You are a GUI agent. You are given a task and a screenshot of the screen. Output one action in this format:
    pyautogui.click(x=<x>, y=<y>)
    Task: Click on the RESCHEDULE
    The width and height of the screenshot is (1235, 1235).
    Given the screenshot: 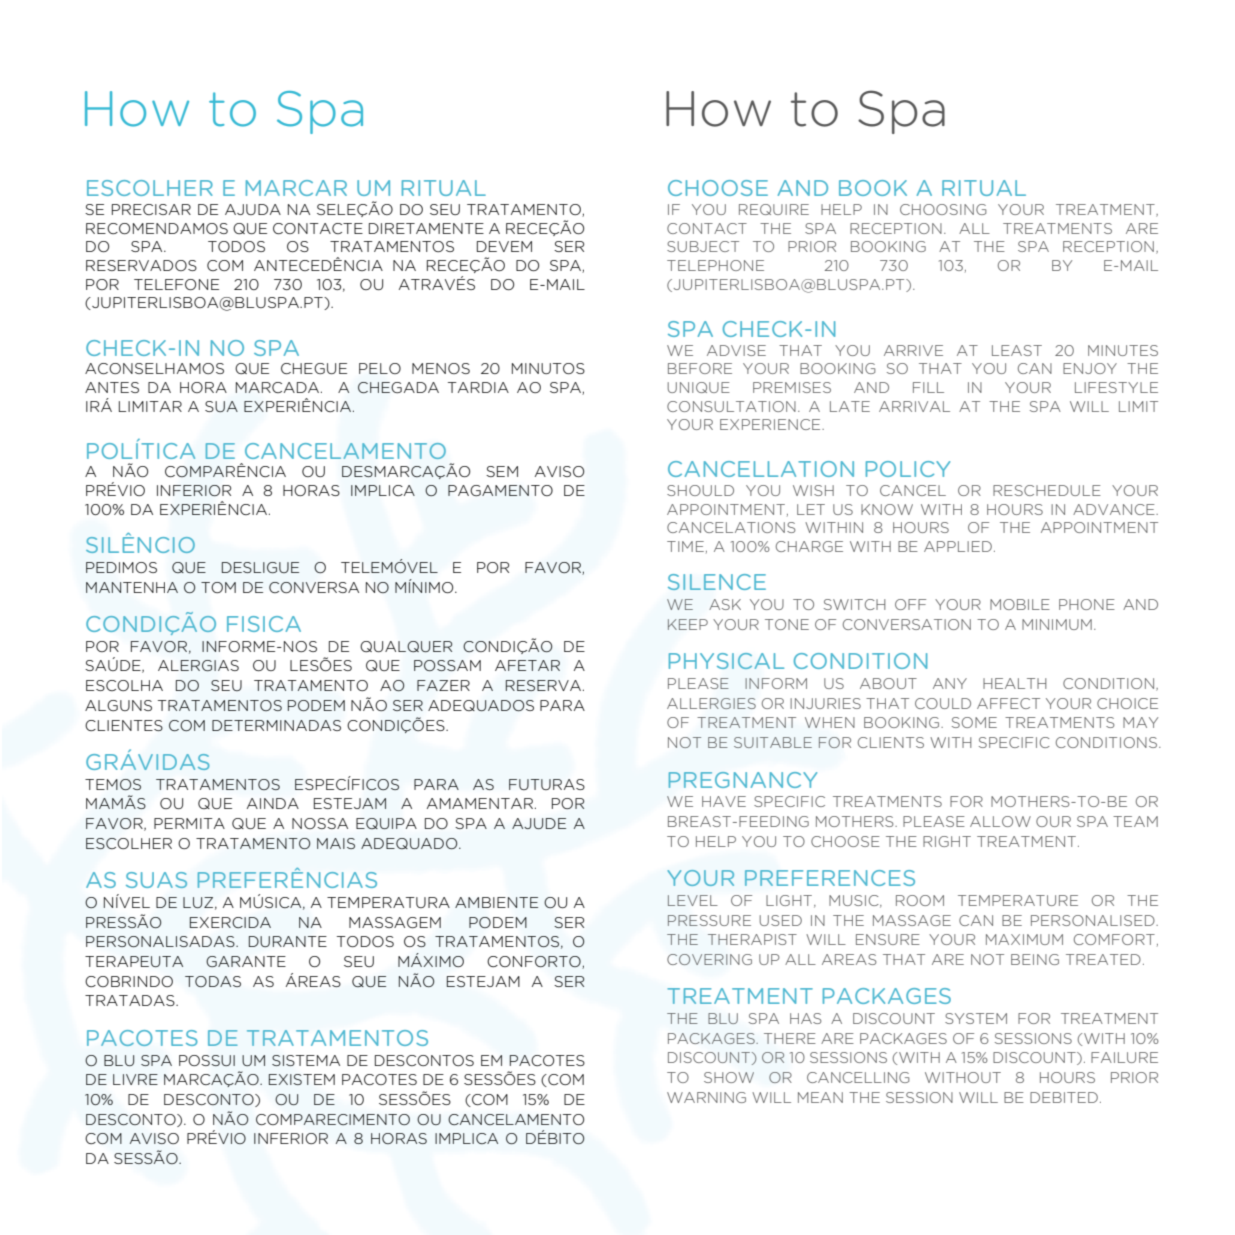 What is the action you would take?
    pyautogui.click(x=1047, y=490)
